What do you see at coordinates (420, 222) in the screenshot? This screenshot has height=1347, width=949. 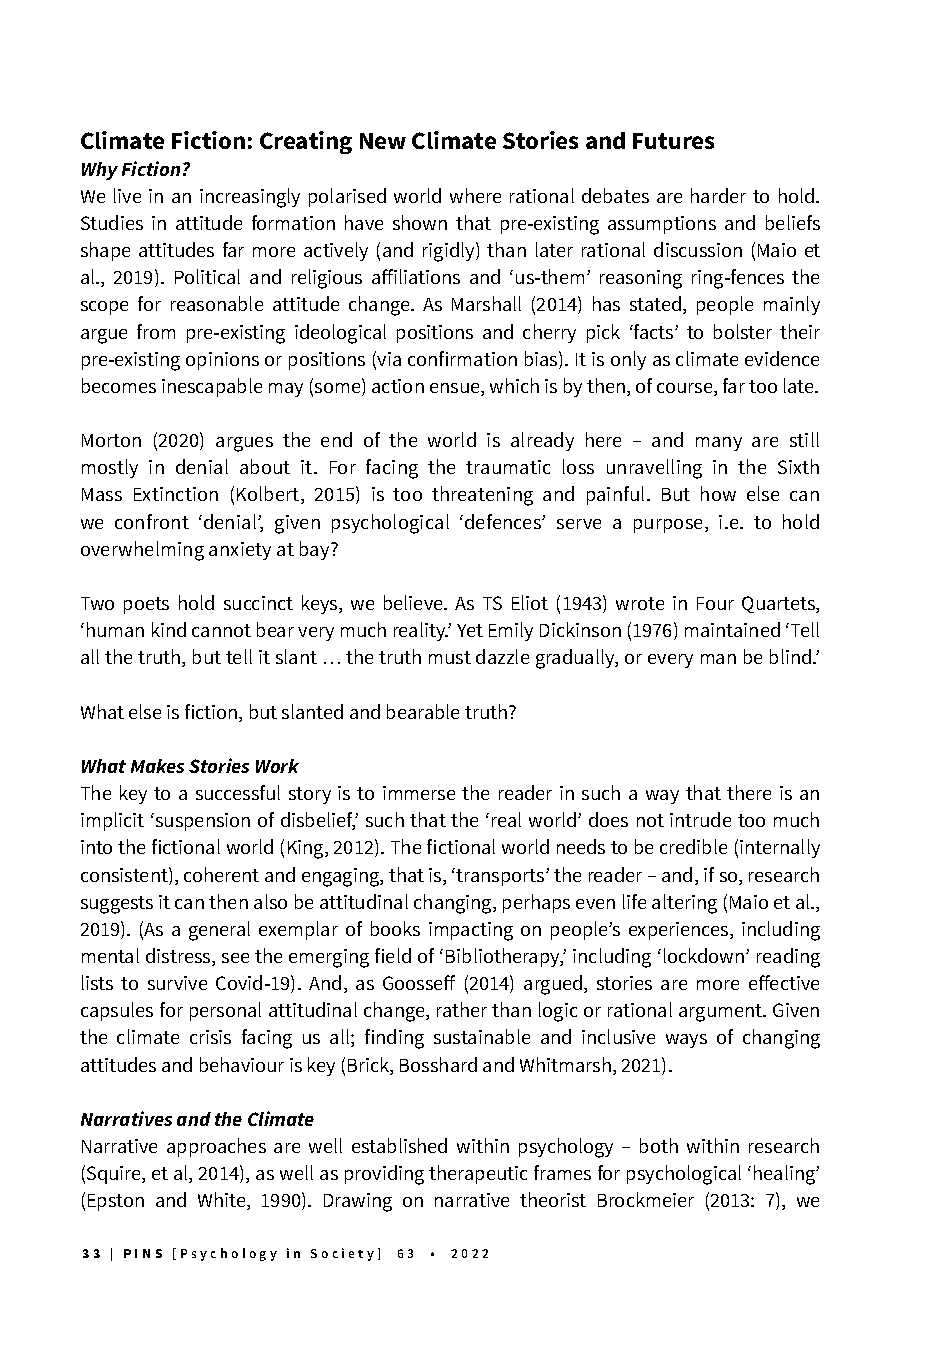 I see `shown` at bounding box center [420, 222].
